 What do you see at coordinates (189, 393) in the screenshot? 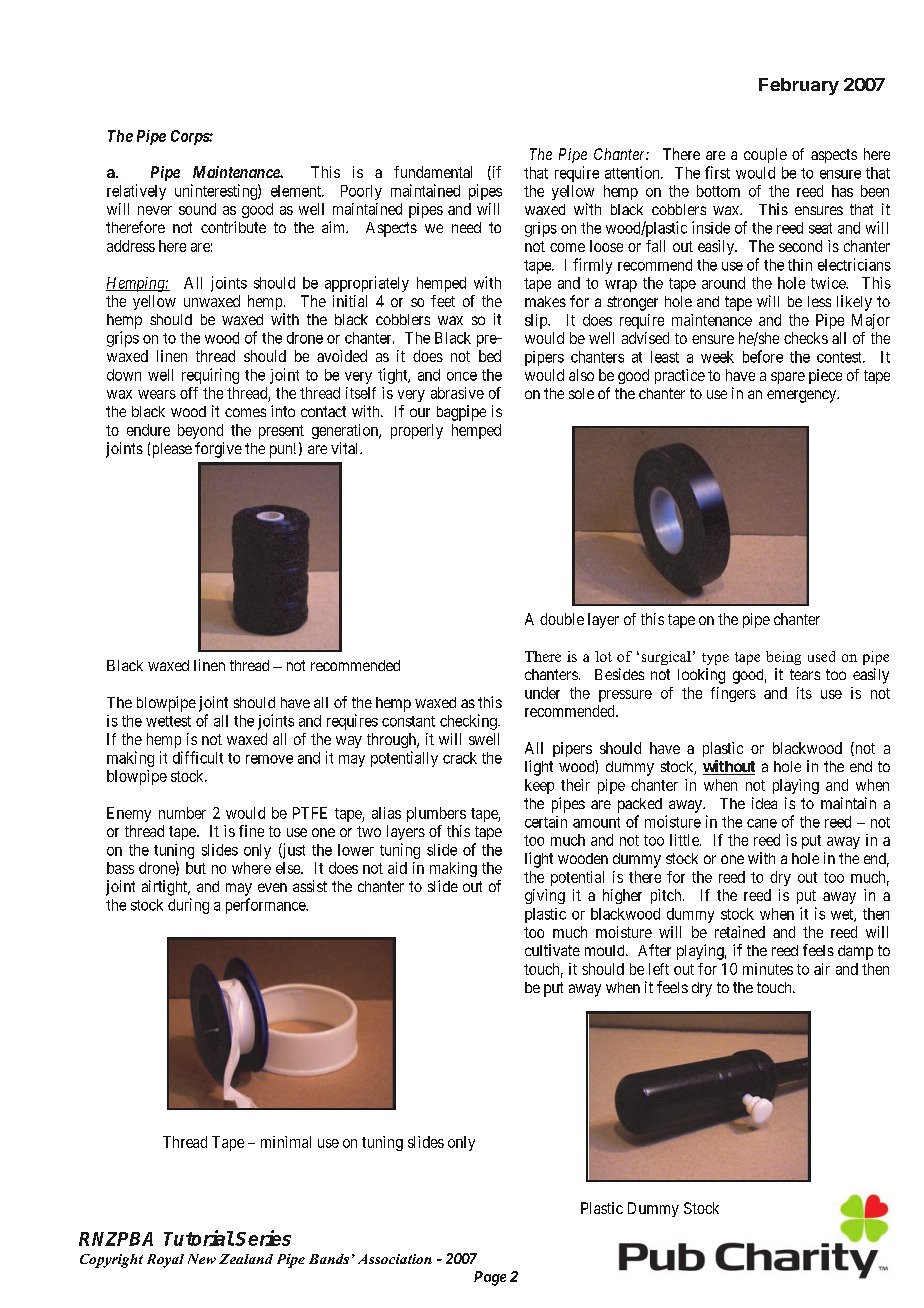
I see `off` at bounding box center [189, 393].
